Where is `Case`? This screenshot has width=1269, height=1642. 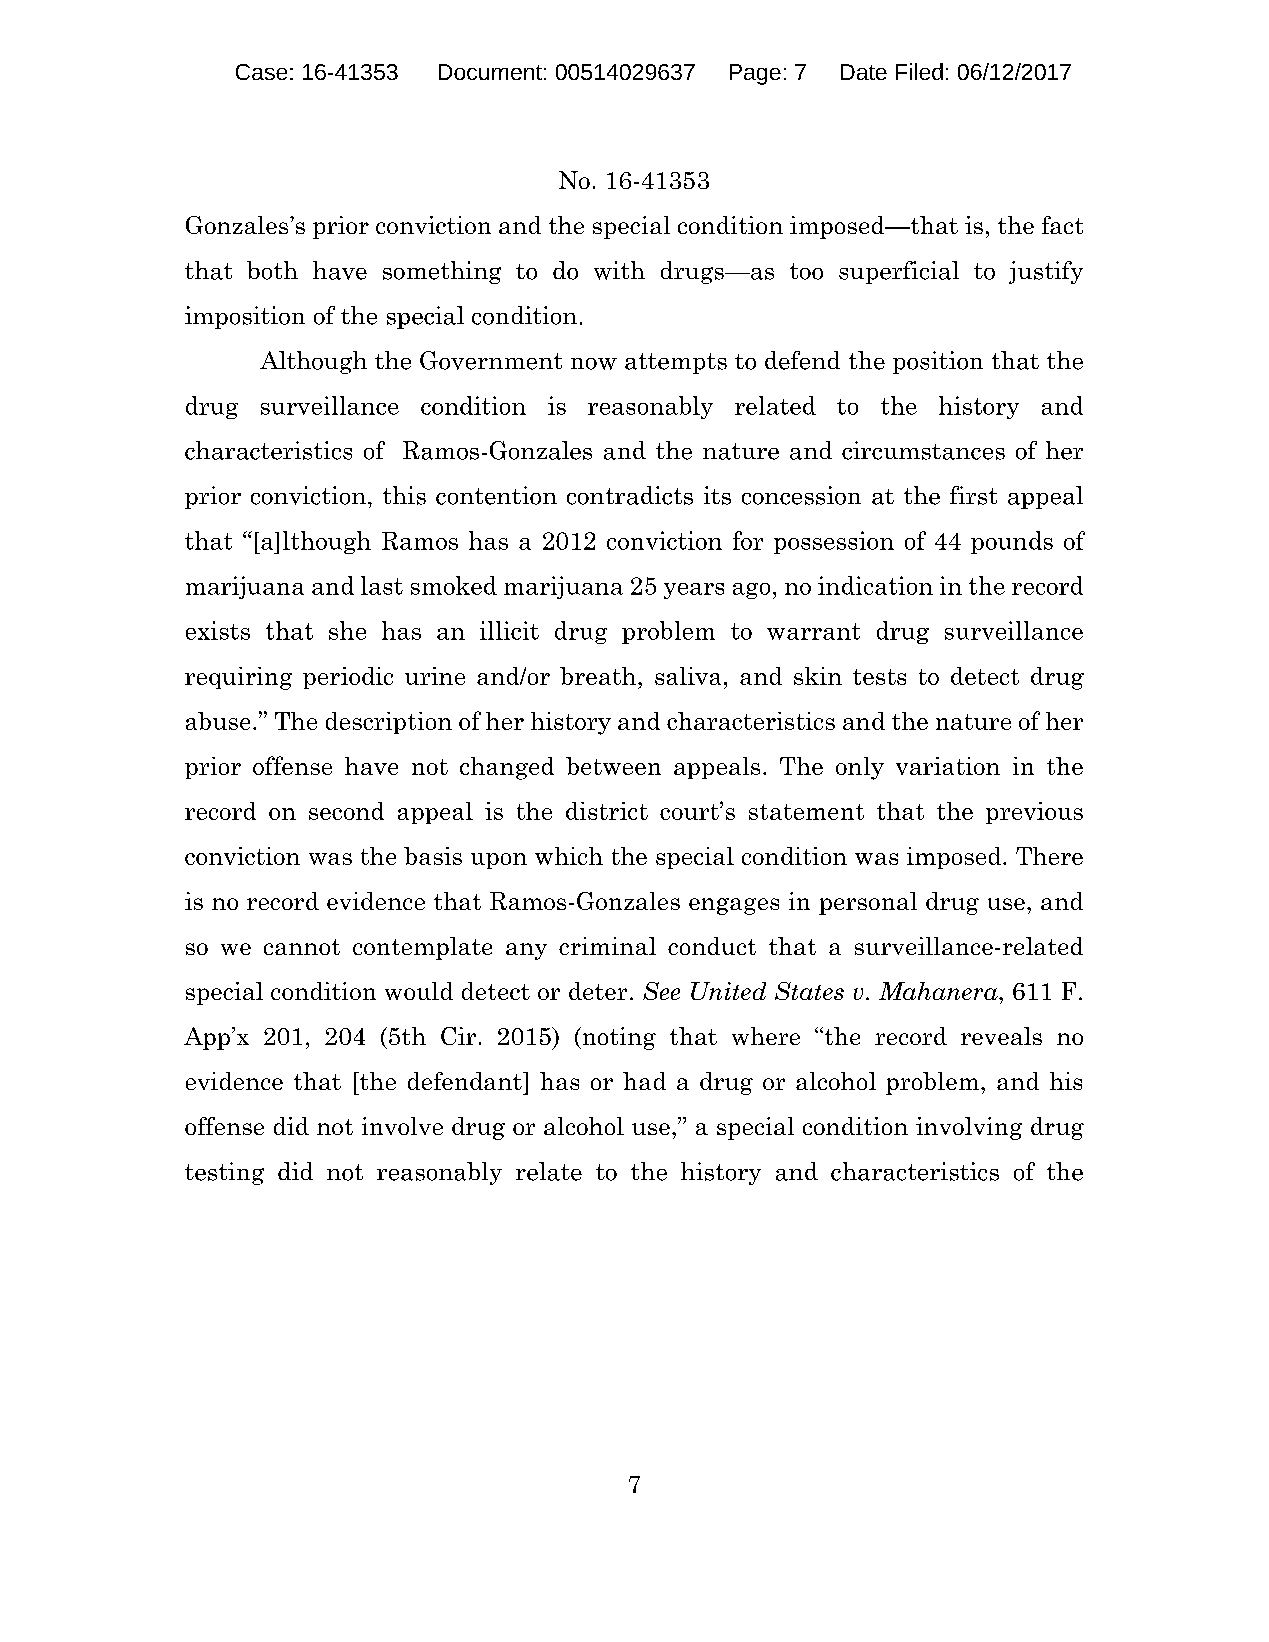
Case is located at coordinates (261, 72).
